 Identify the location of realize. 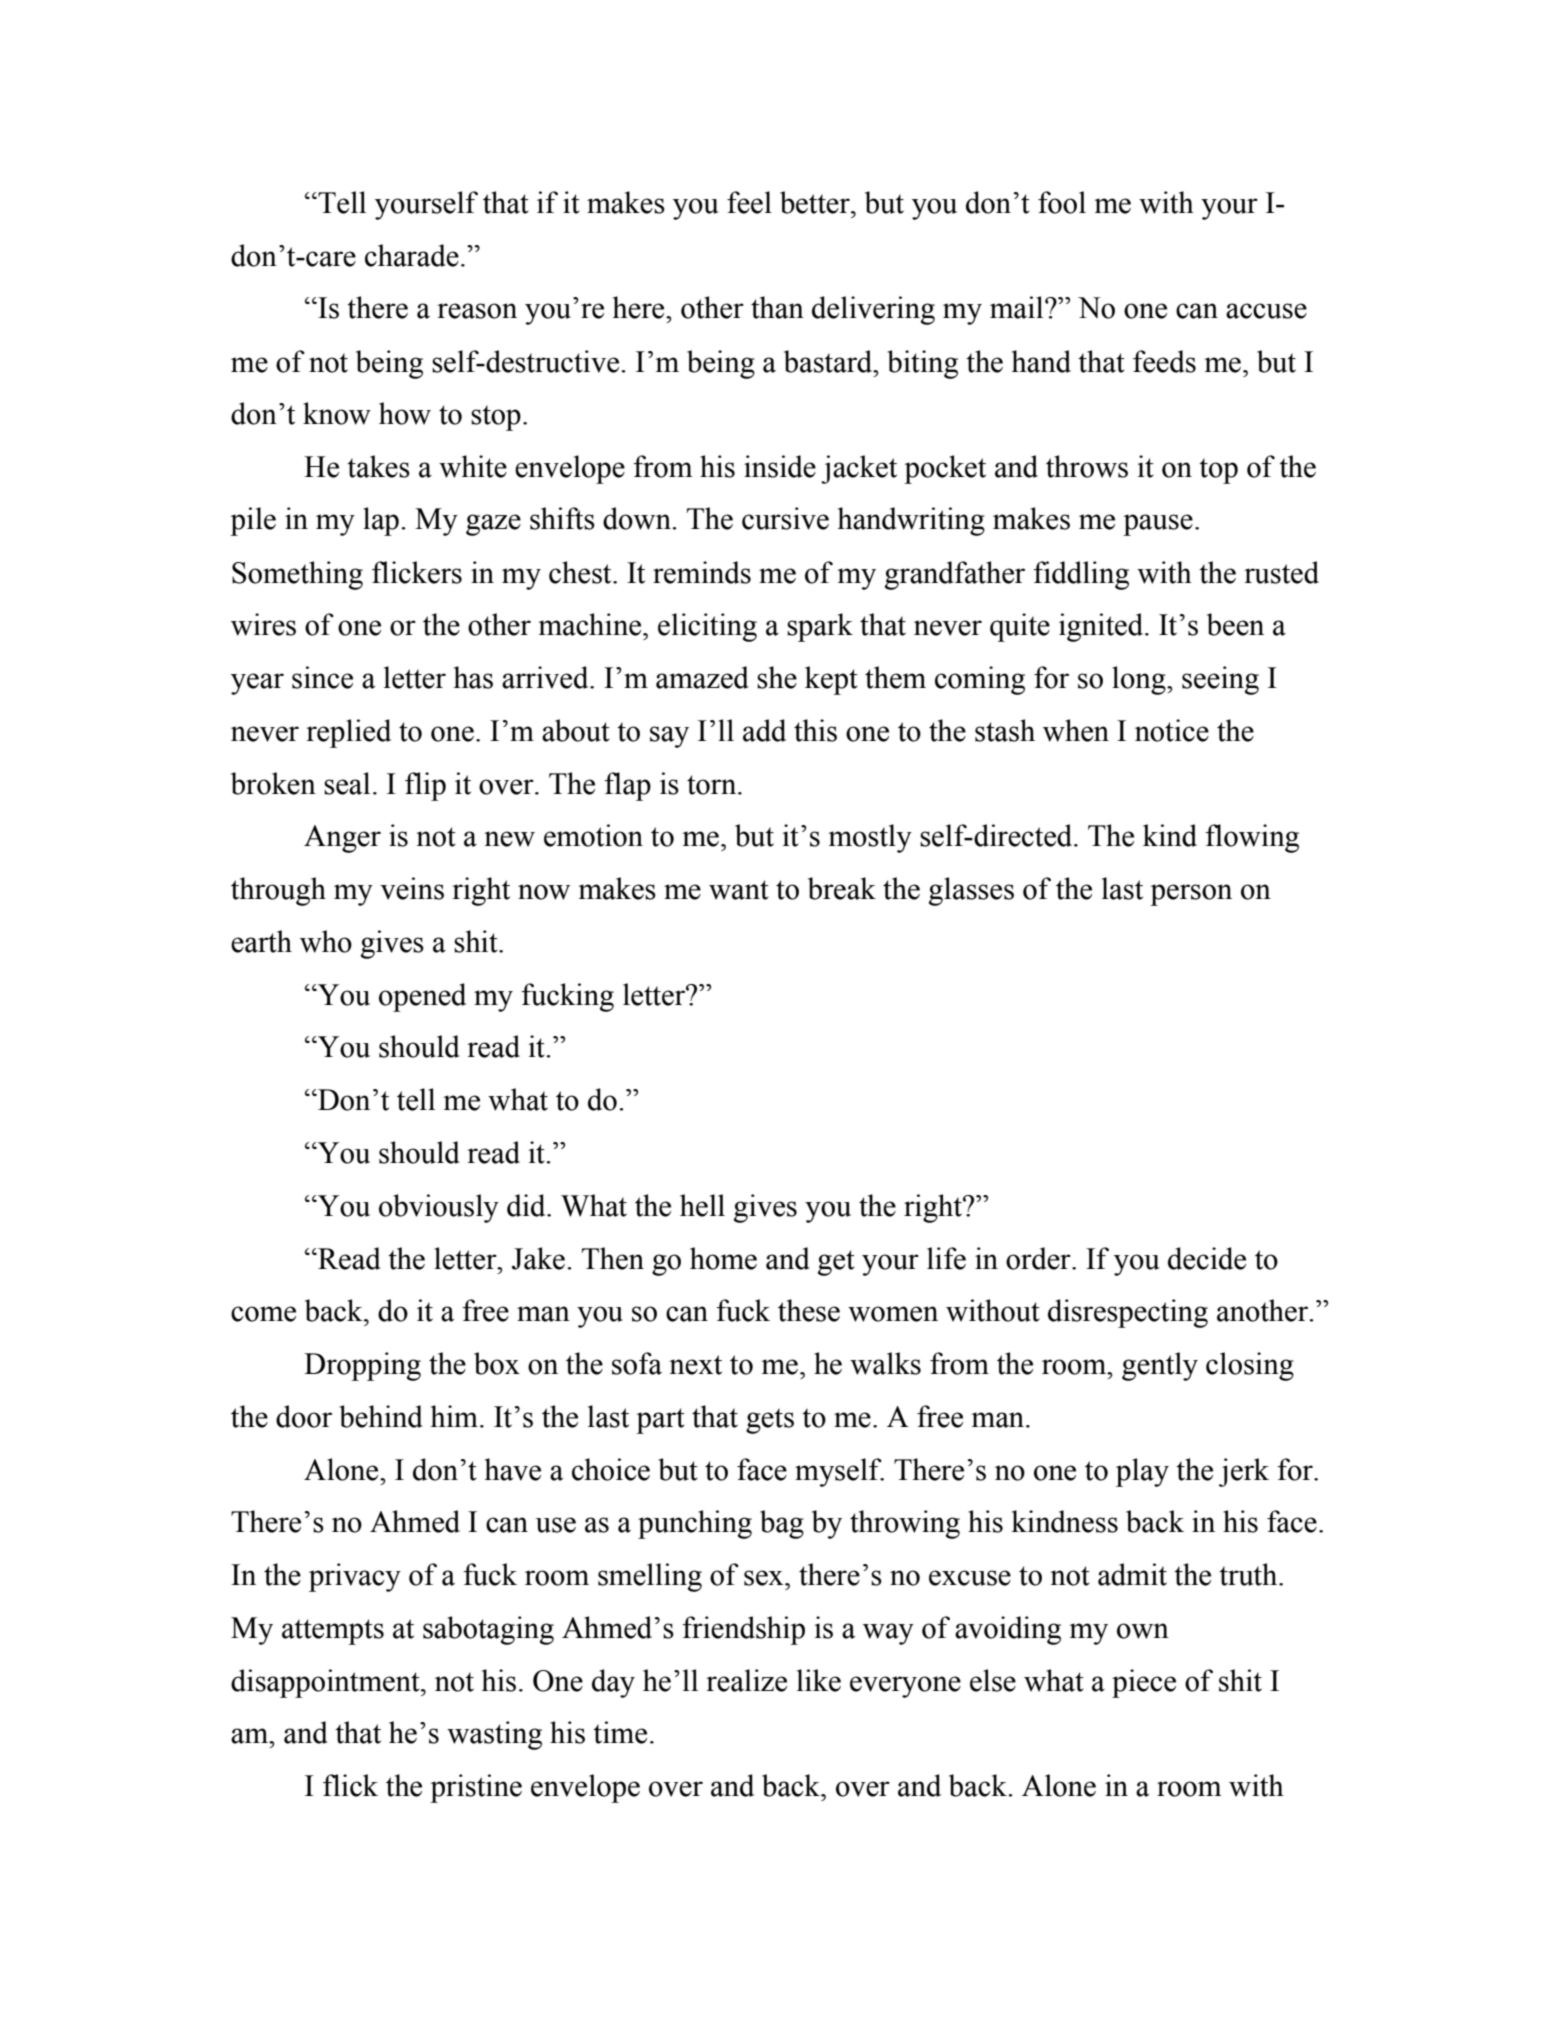
(746, 1680).
